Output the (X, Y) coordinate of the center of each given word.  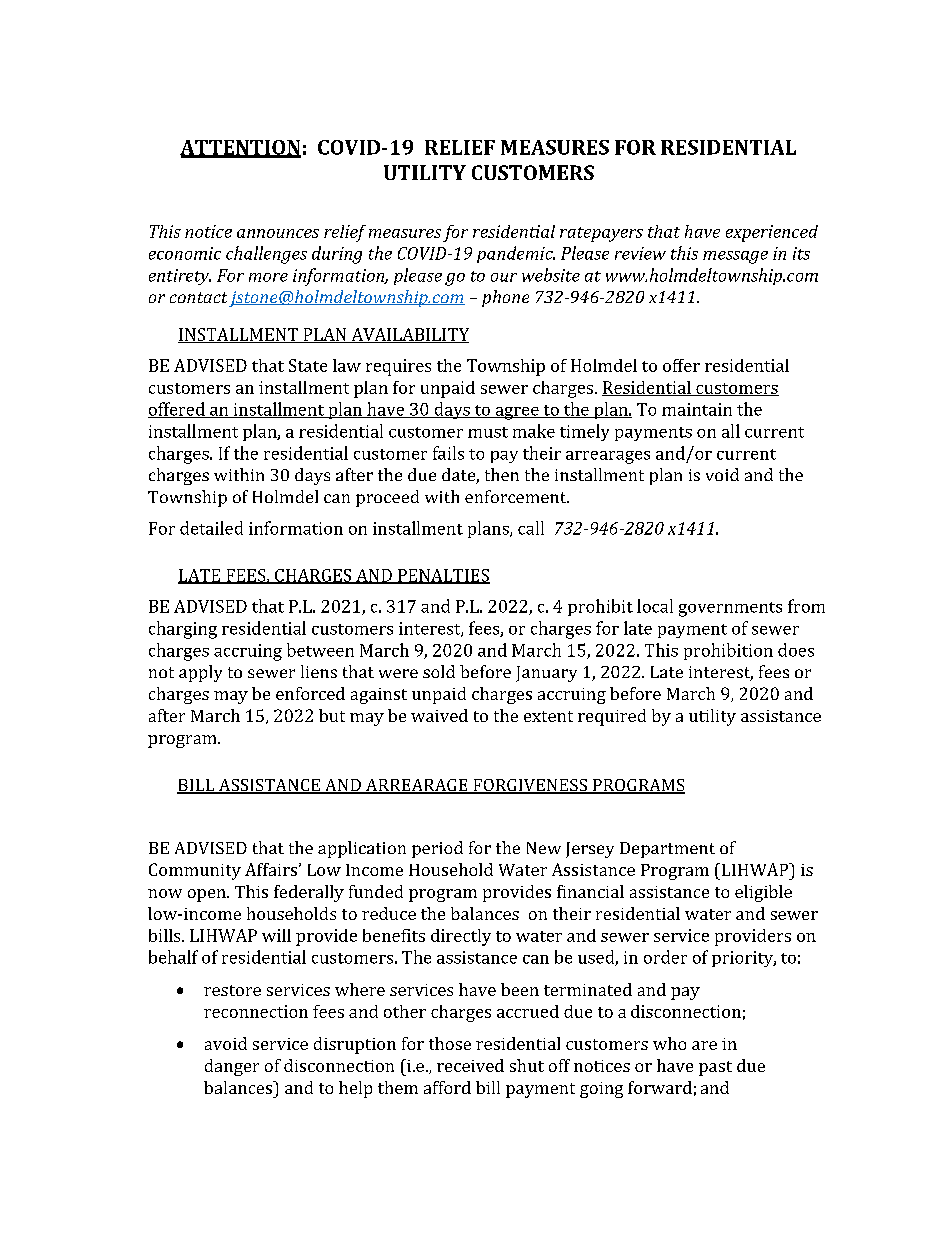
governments (730, 609)
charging (183, 630)
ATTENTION (240, 148)
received (470, 1065)
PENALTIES (443, 576)
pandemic (516, 254)
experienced (772, 233)
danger (232, 1067)
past (715, 1068)
